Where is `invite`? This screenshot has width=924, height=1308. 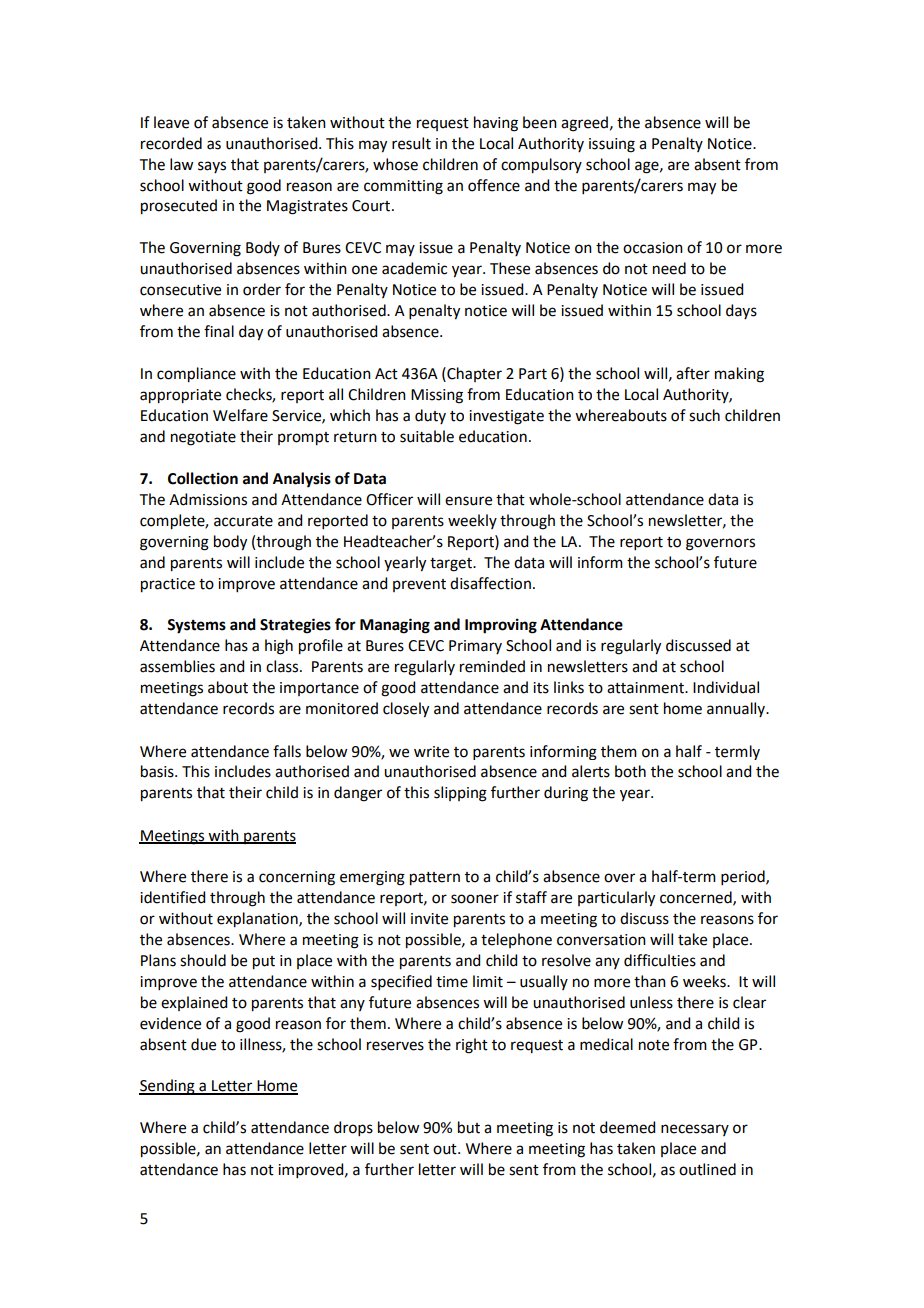 invite is located at coordinates (429, 919).
